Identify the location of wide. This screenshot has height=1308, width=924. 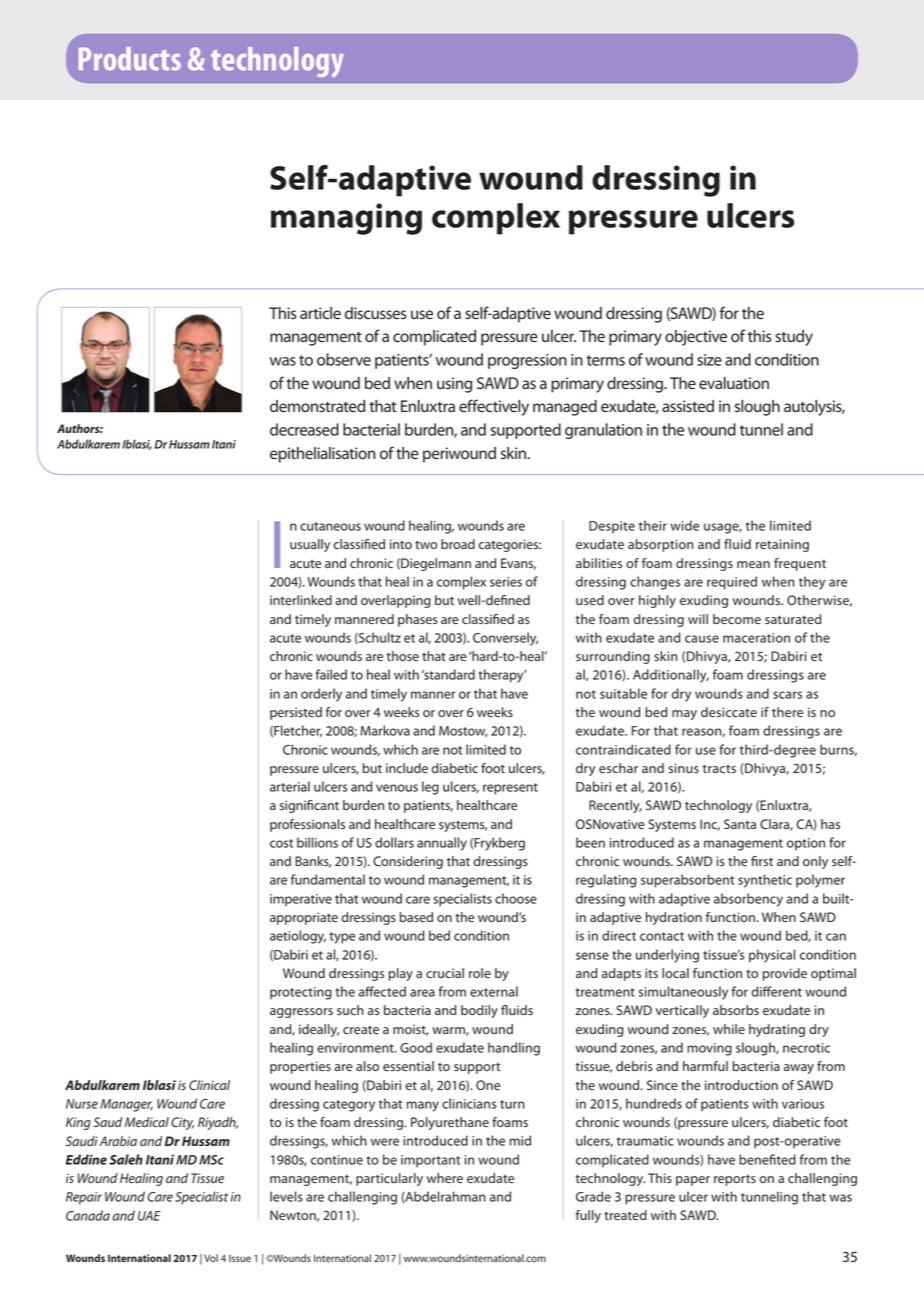
(685, 525).
